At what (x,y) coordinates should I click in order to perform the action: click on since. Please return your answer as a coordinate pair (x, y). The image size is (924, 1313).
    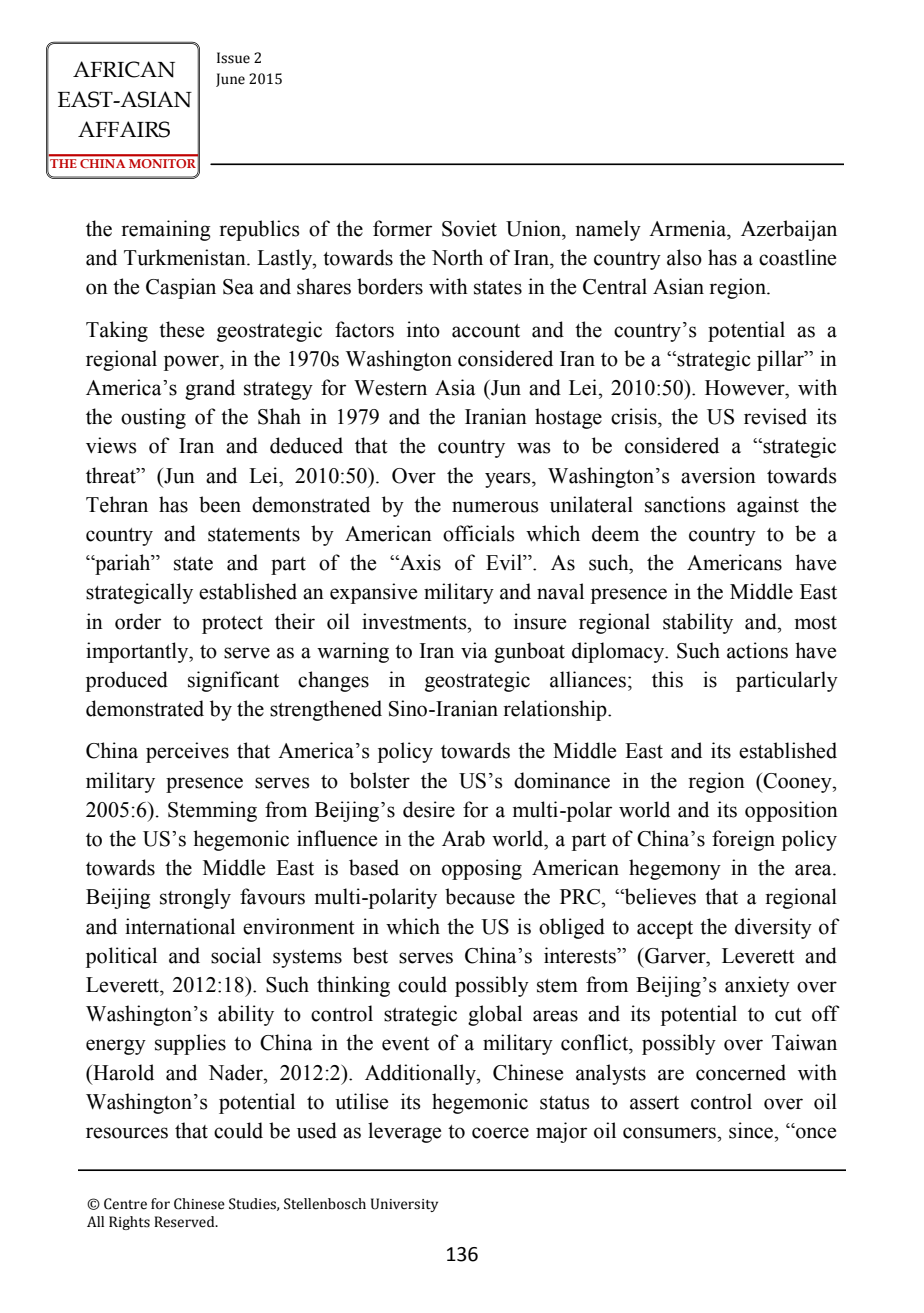
    Looking at the image, I should click on (752, 1130).
